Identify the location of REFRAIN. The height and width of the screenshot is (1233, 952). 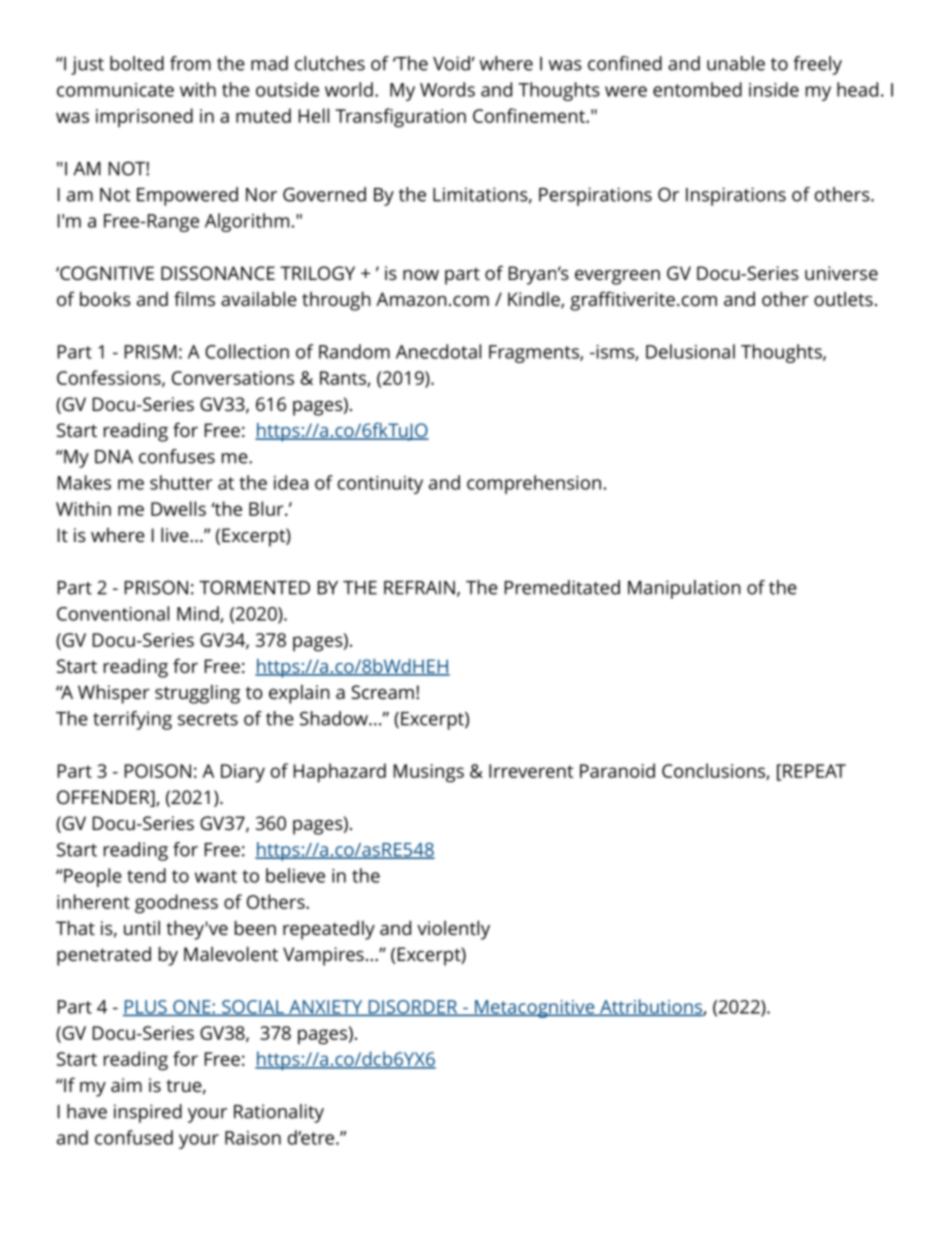
(419, 588).
